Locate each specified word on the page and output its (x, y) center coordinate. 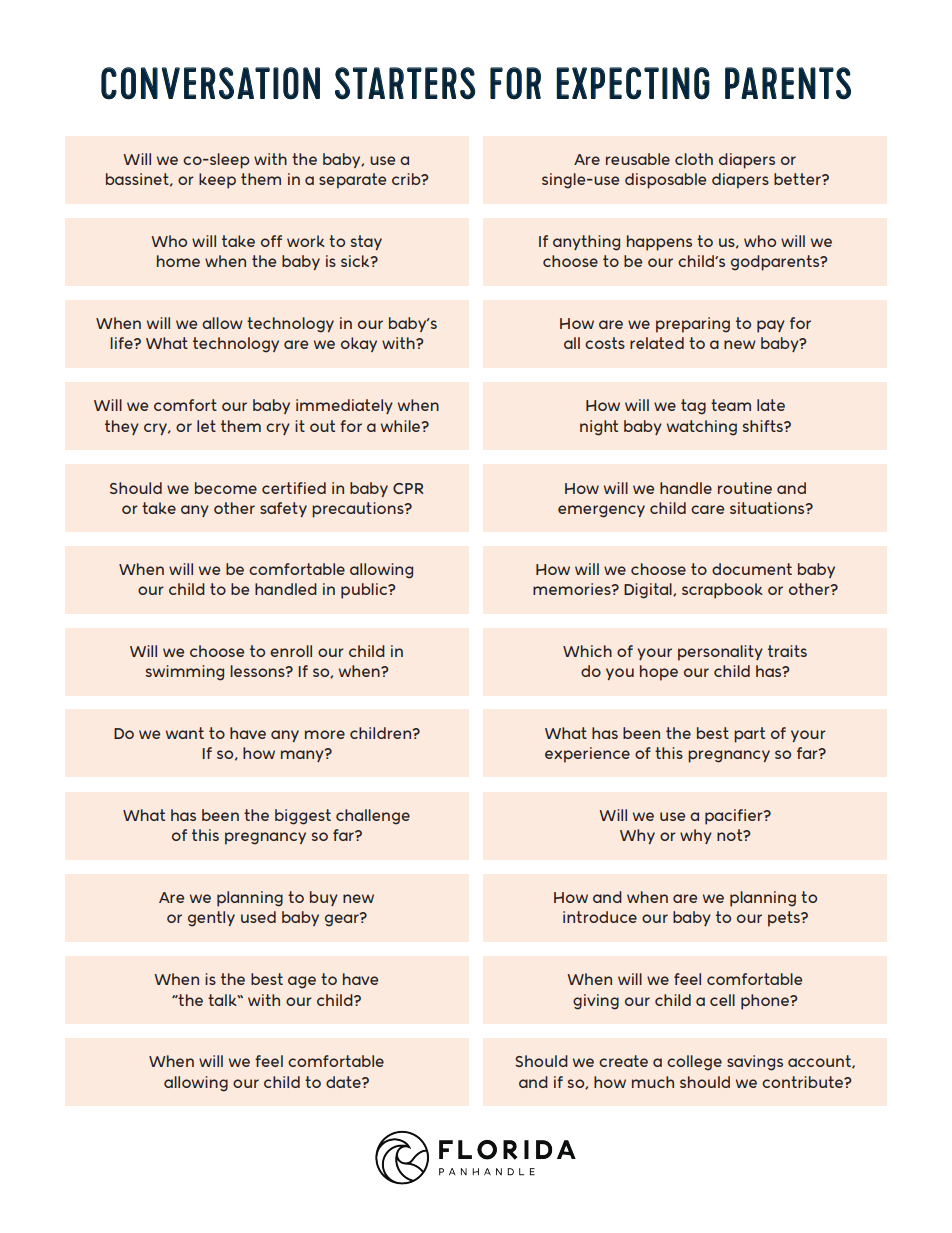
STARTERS (405, 83)
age (302, 982)
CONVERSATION (210, 83)
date (344, 1082)
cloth (694, 159)
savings (755, 1063)
